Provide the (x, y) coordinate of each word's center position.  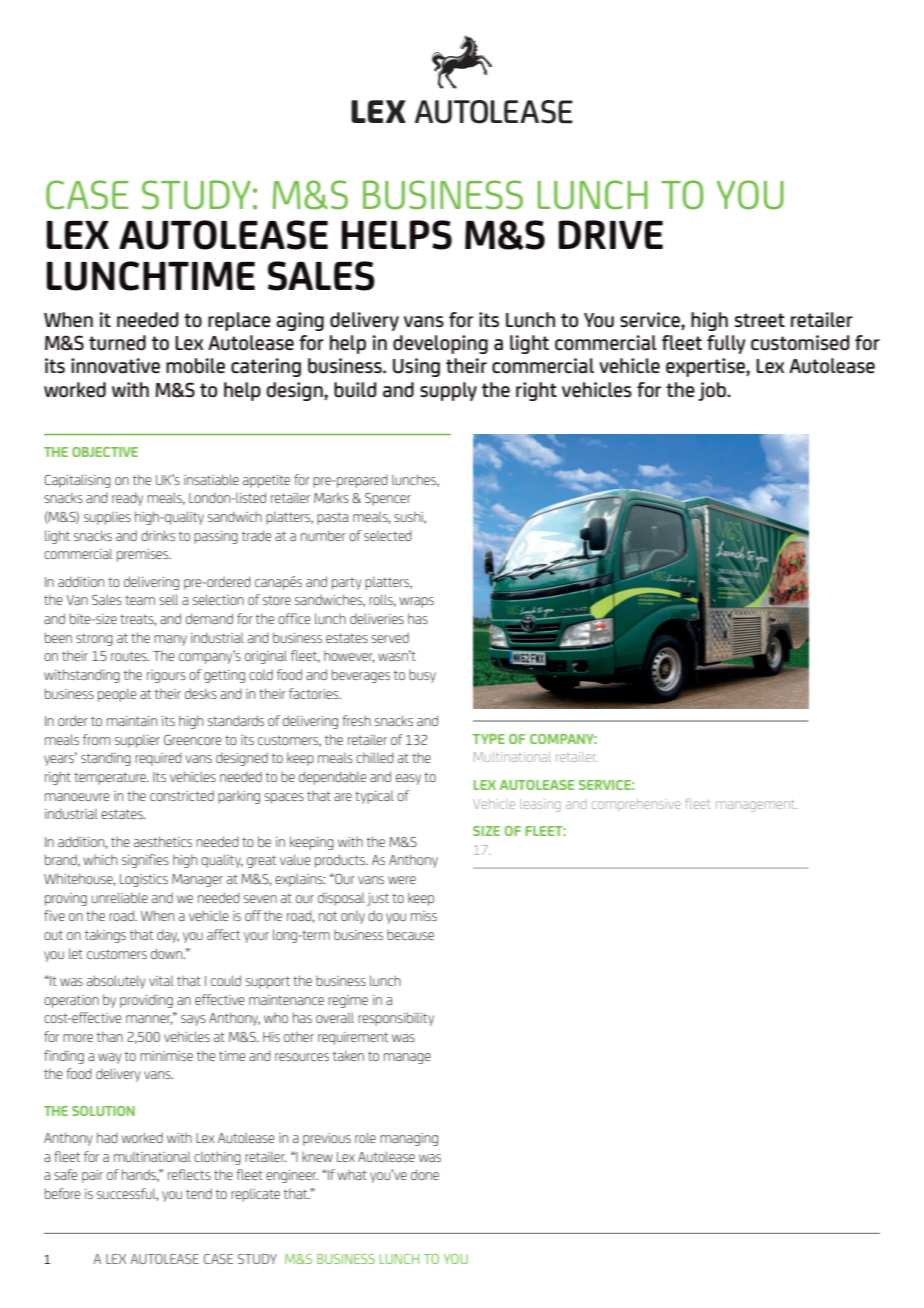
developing (440, 344)
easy (408, 779)
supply (448, 391)
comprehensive (636, 805)
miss (424, 916)
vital (161, 980)
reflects (189, 1174)
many (170, 640)
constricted (182, 795)
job (713, 391)
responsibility (396, 1019)
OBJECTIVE (105, 452)
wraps (417, 602)
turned (117, 343)
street (760, 320)
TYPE (489, 739)
